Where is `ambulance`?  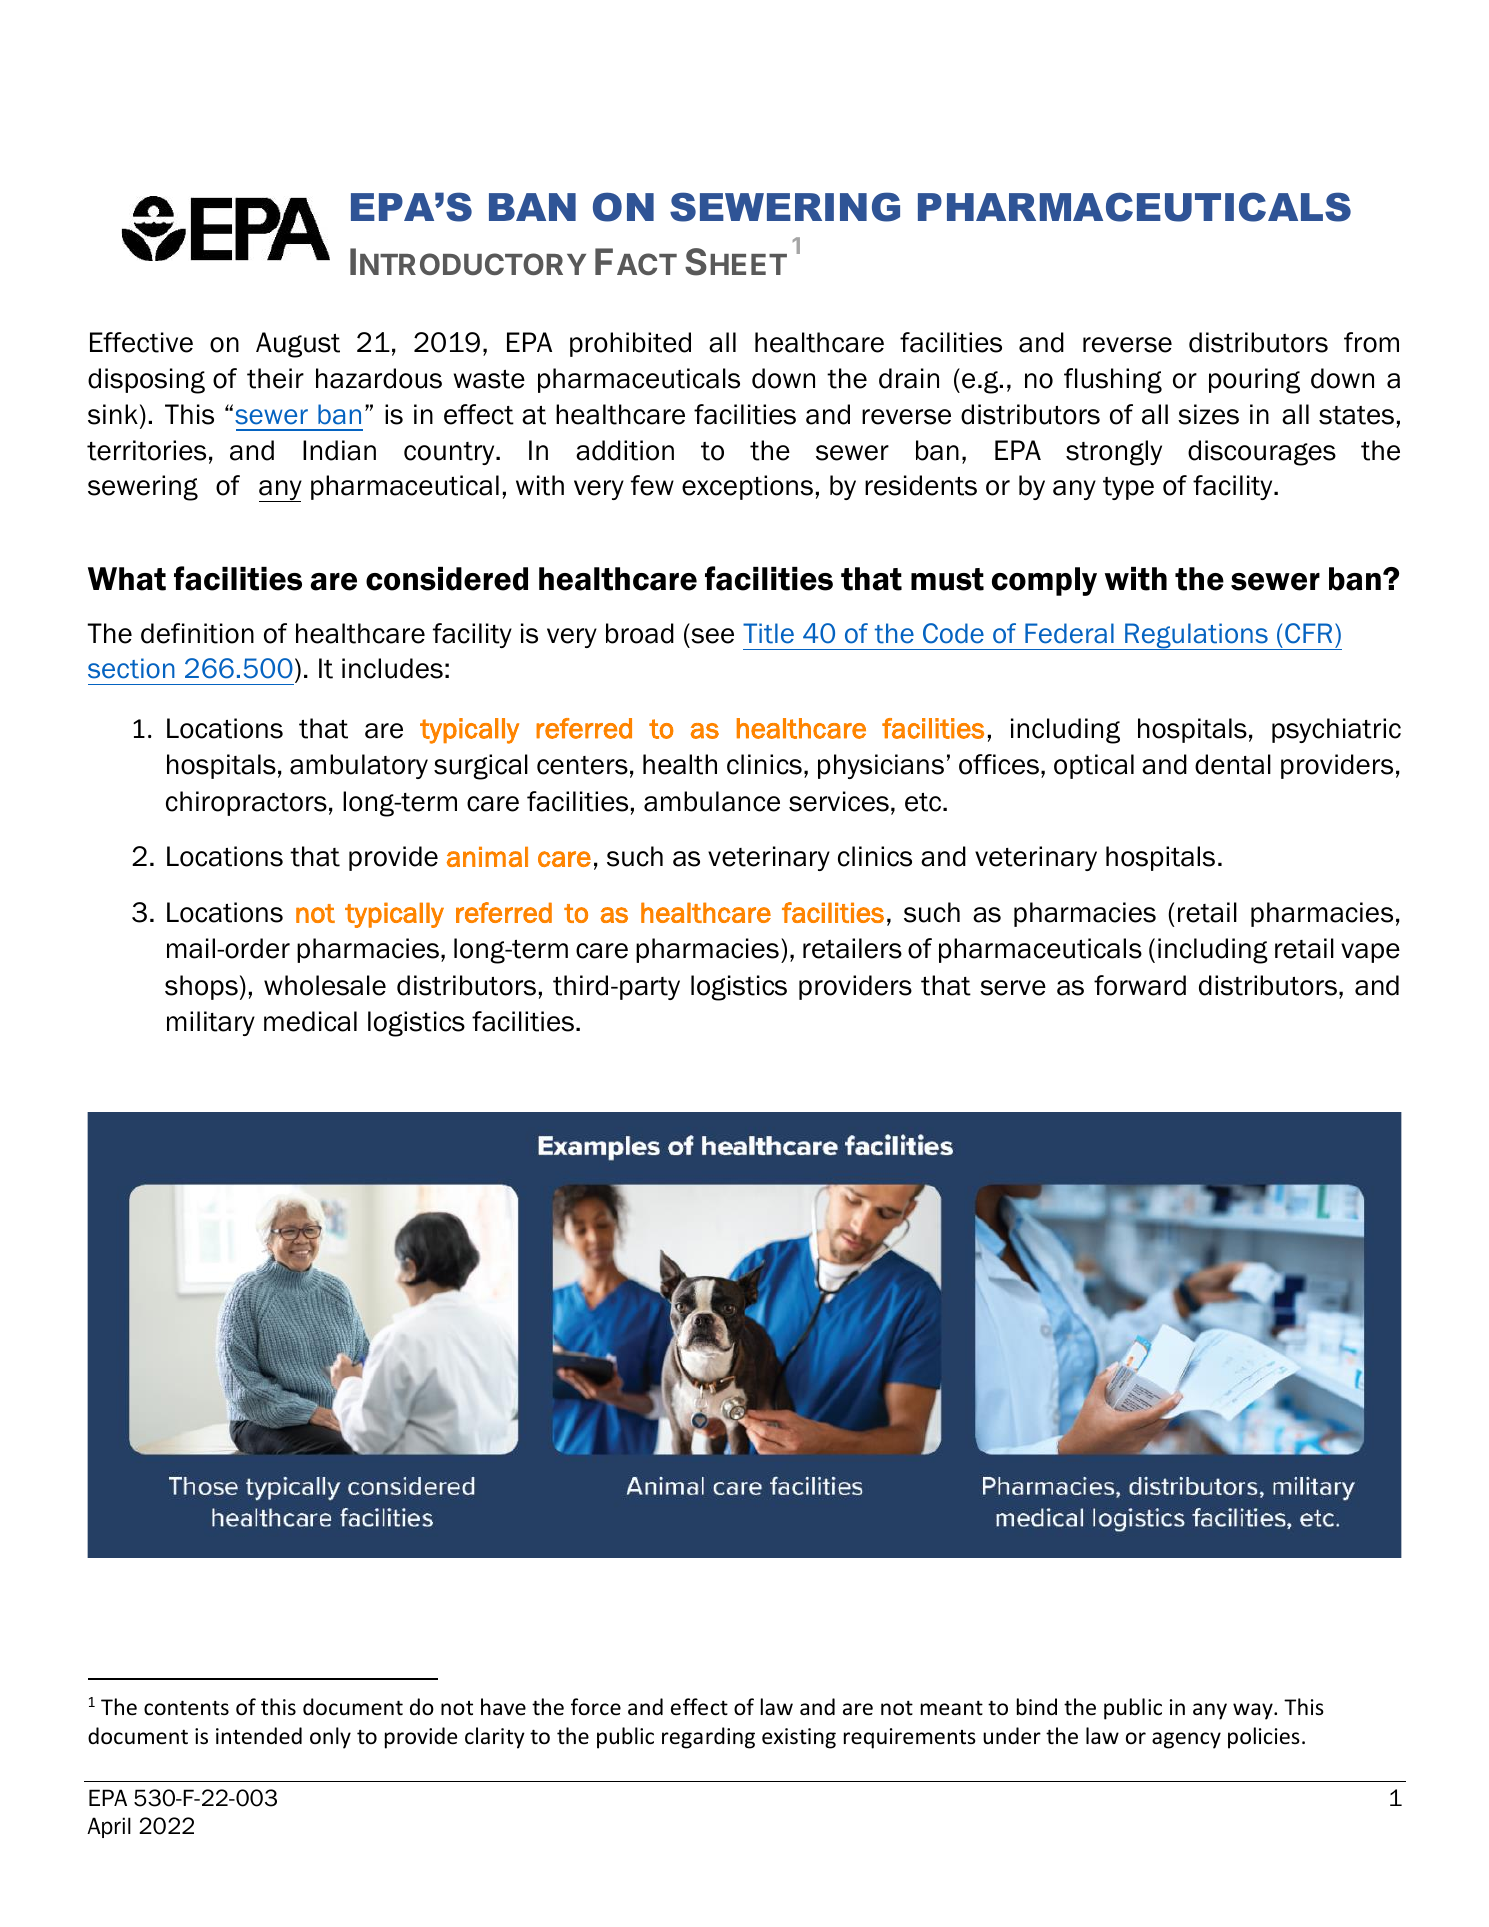
ambulance is located at coordinates (712, 801).
